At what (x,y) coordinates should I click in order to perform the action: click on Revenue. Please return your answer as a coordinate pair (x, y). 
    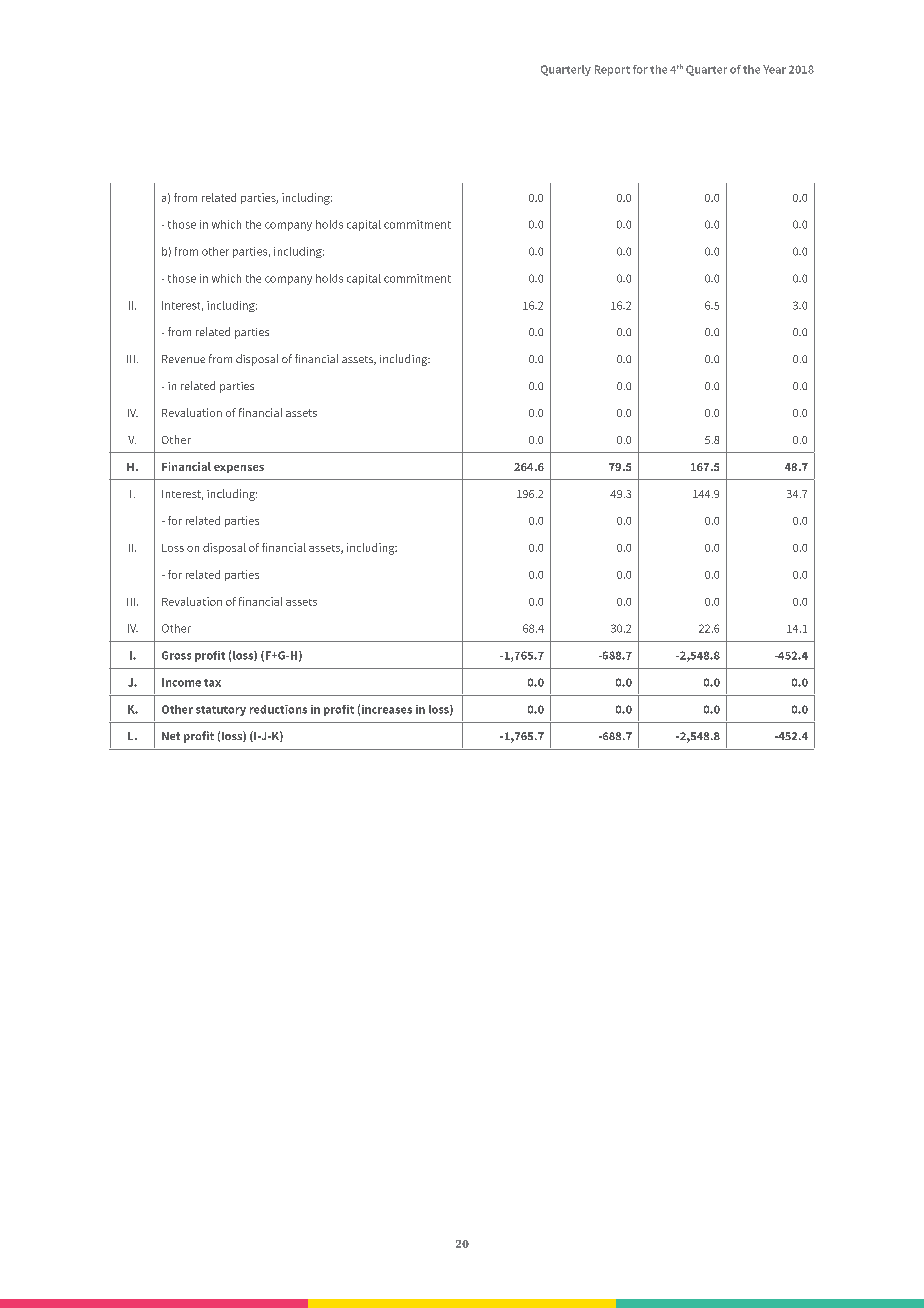
    Looking at the image, I should click on (183, 359).
